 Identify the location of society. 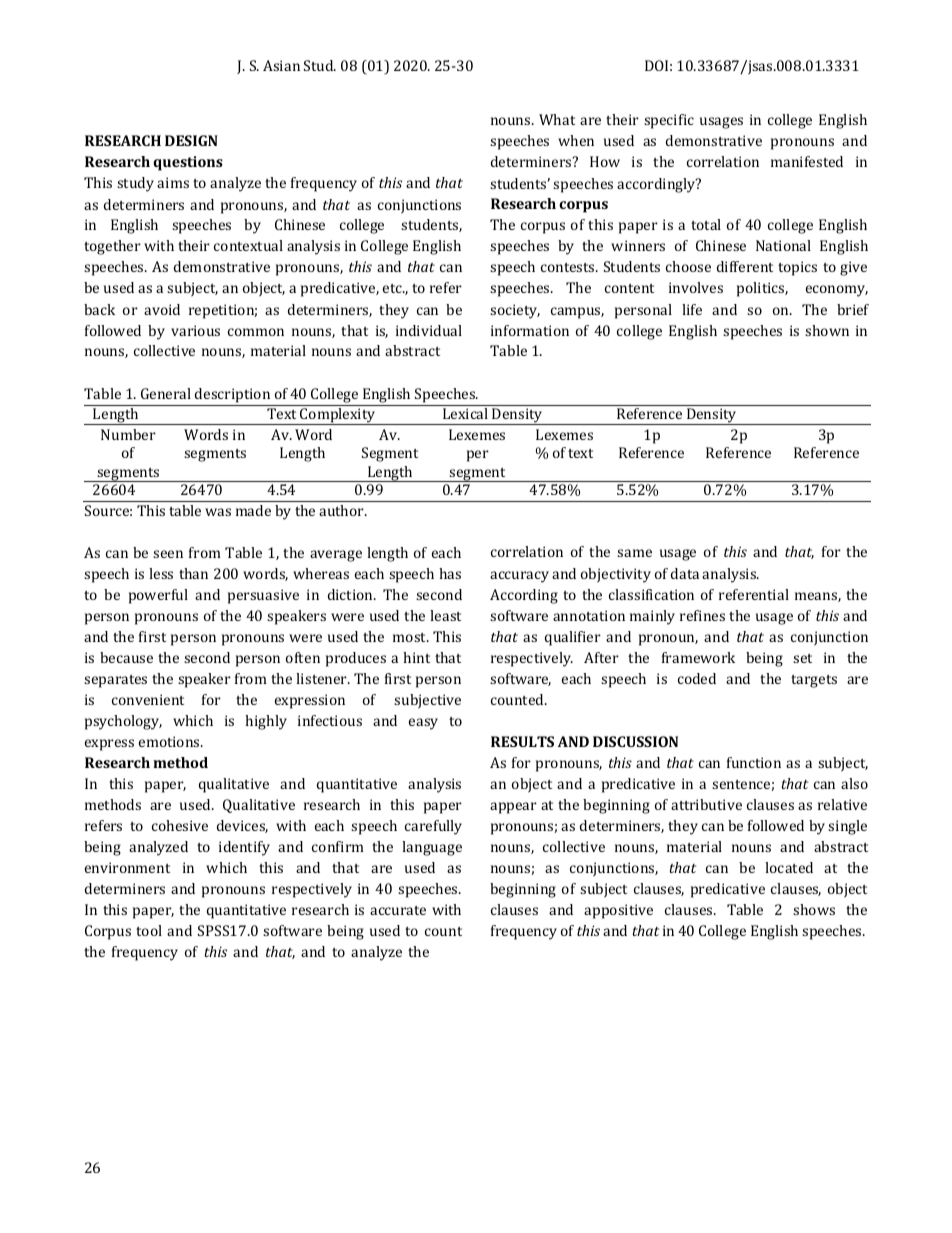
(515, 311).
